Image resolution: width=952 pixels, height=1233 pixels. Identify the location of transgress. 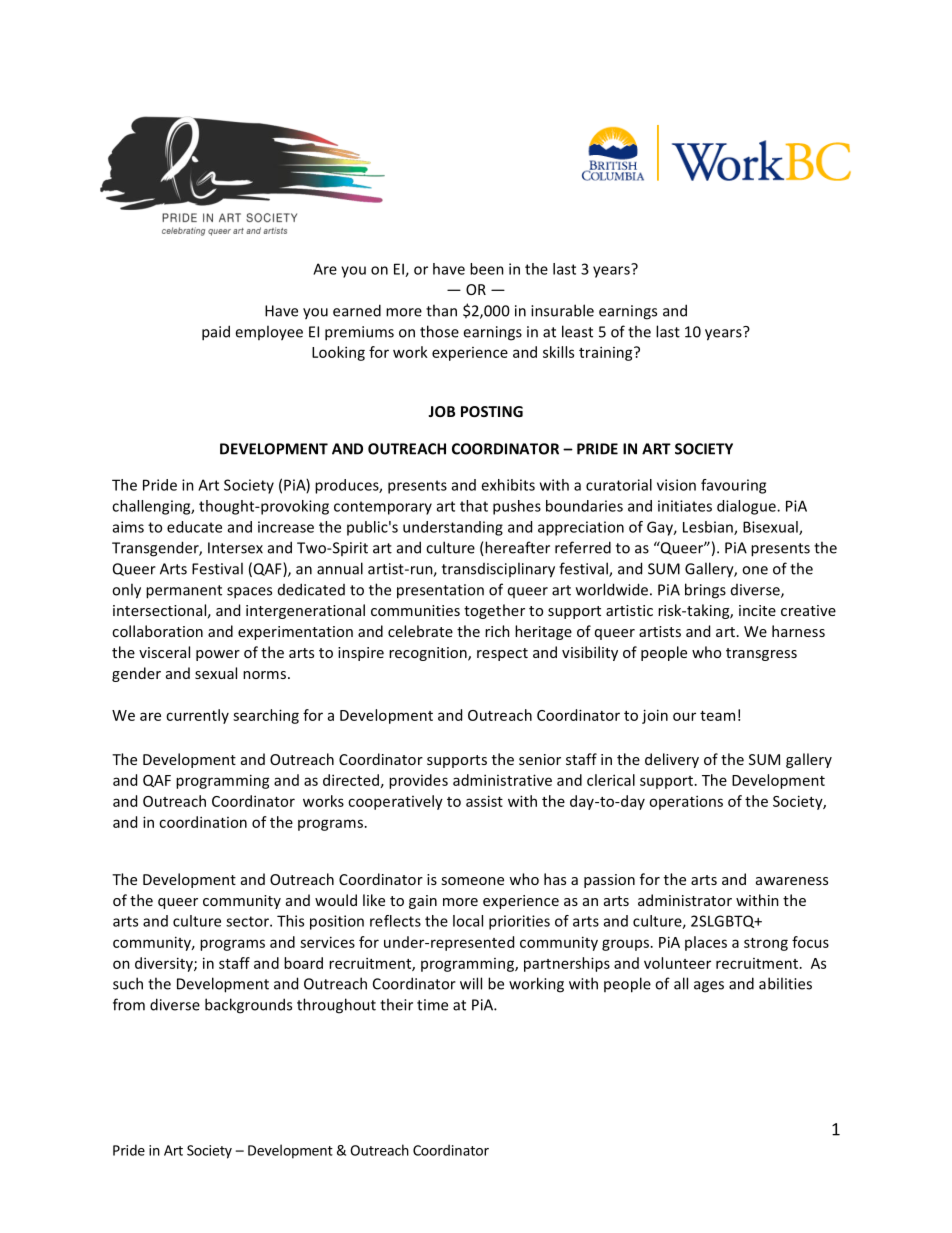
(761, 654).
